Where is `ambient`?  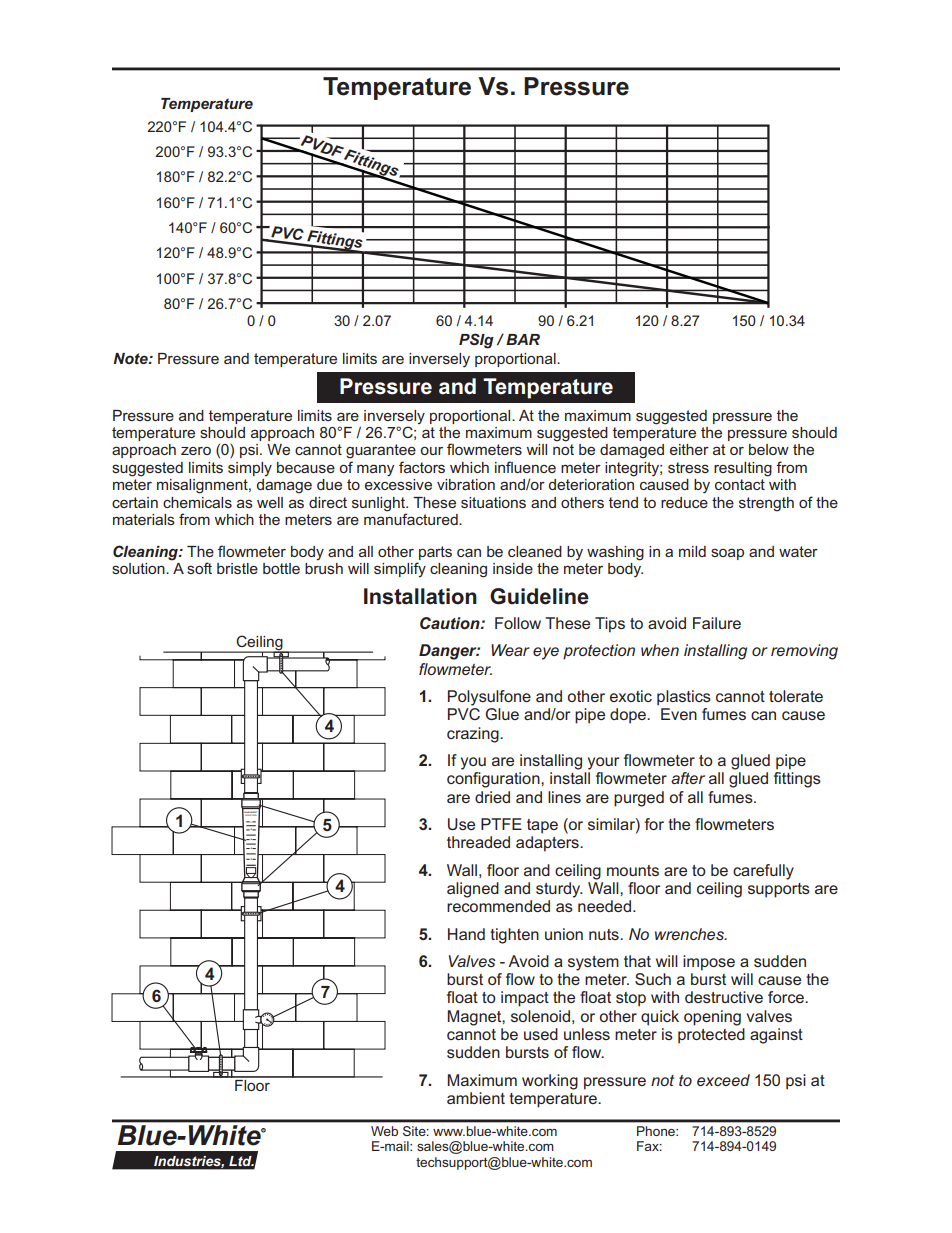
ambient is located at coordinates (476, 1098).
